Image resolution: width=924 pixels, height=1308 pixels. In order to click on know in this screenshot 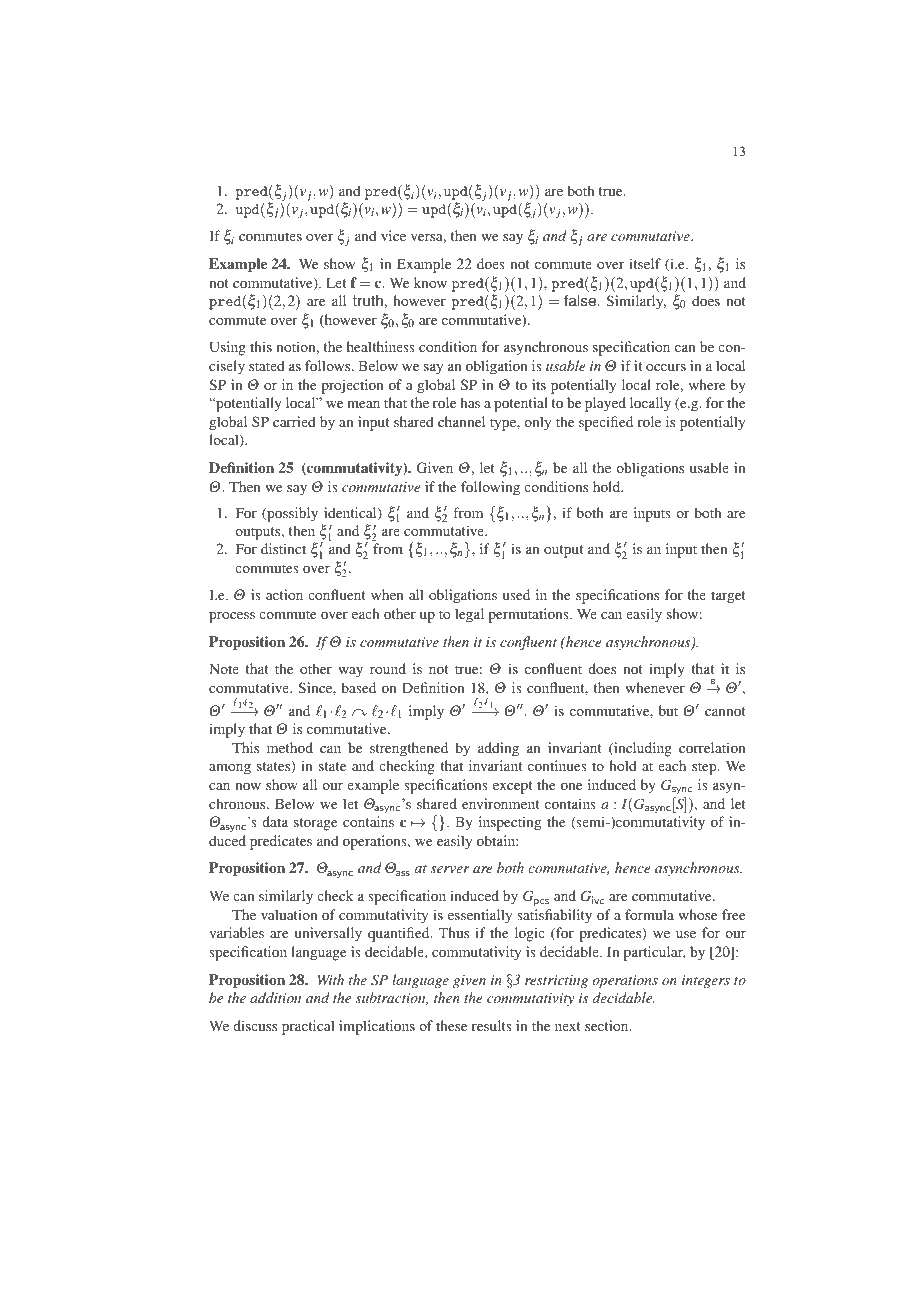, I will do `click(430, 282)`.
